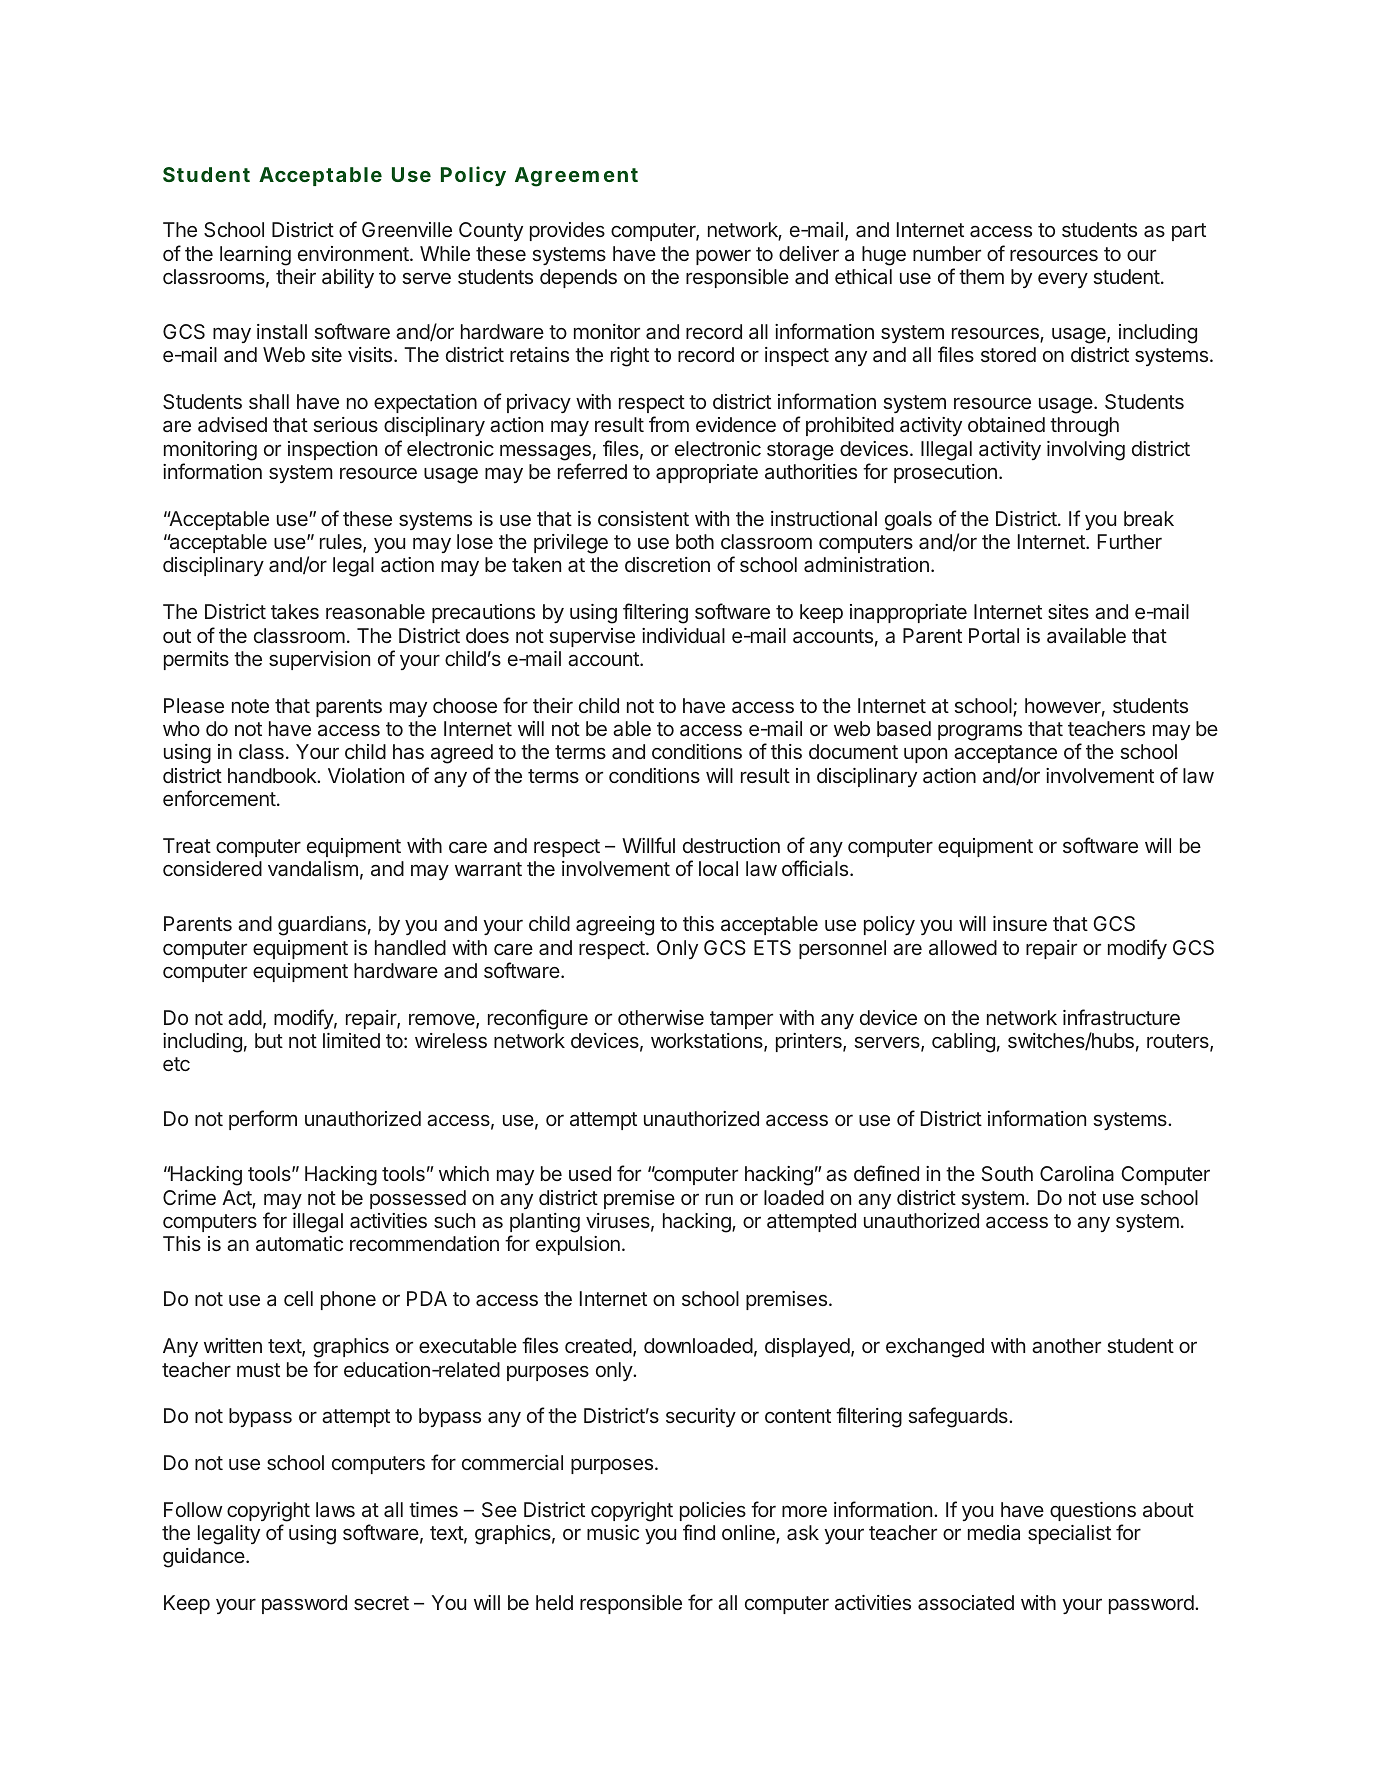 The height and width of the page is (1788, 1381). I want to click on laws, so click(335, 1509).
